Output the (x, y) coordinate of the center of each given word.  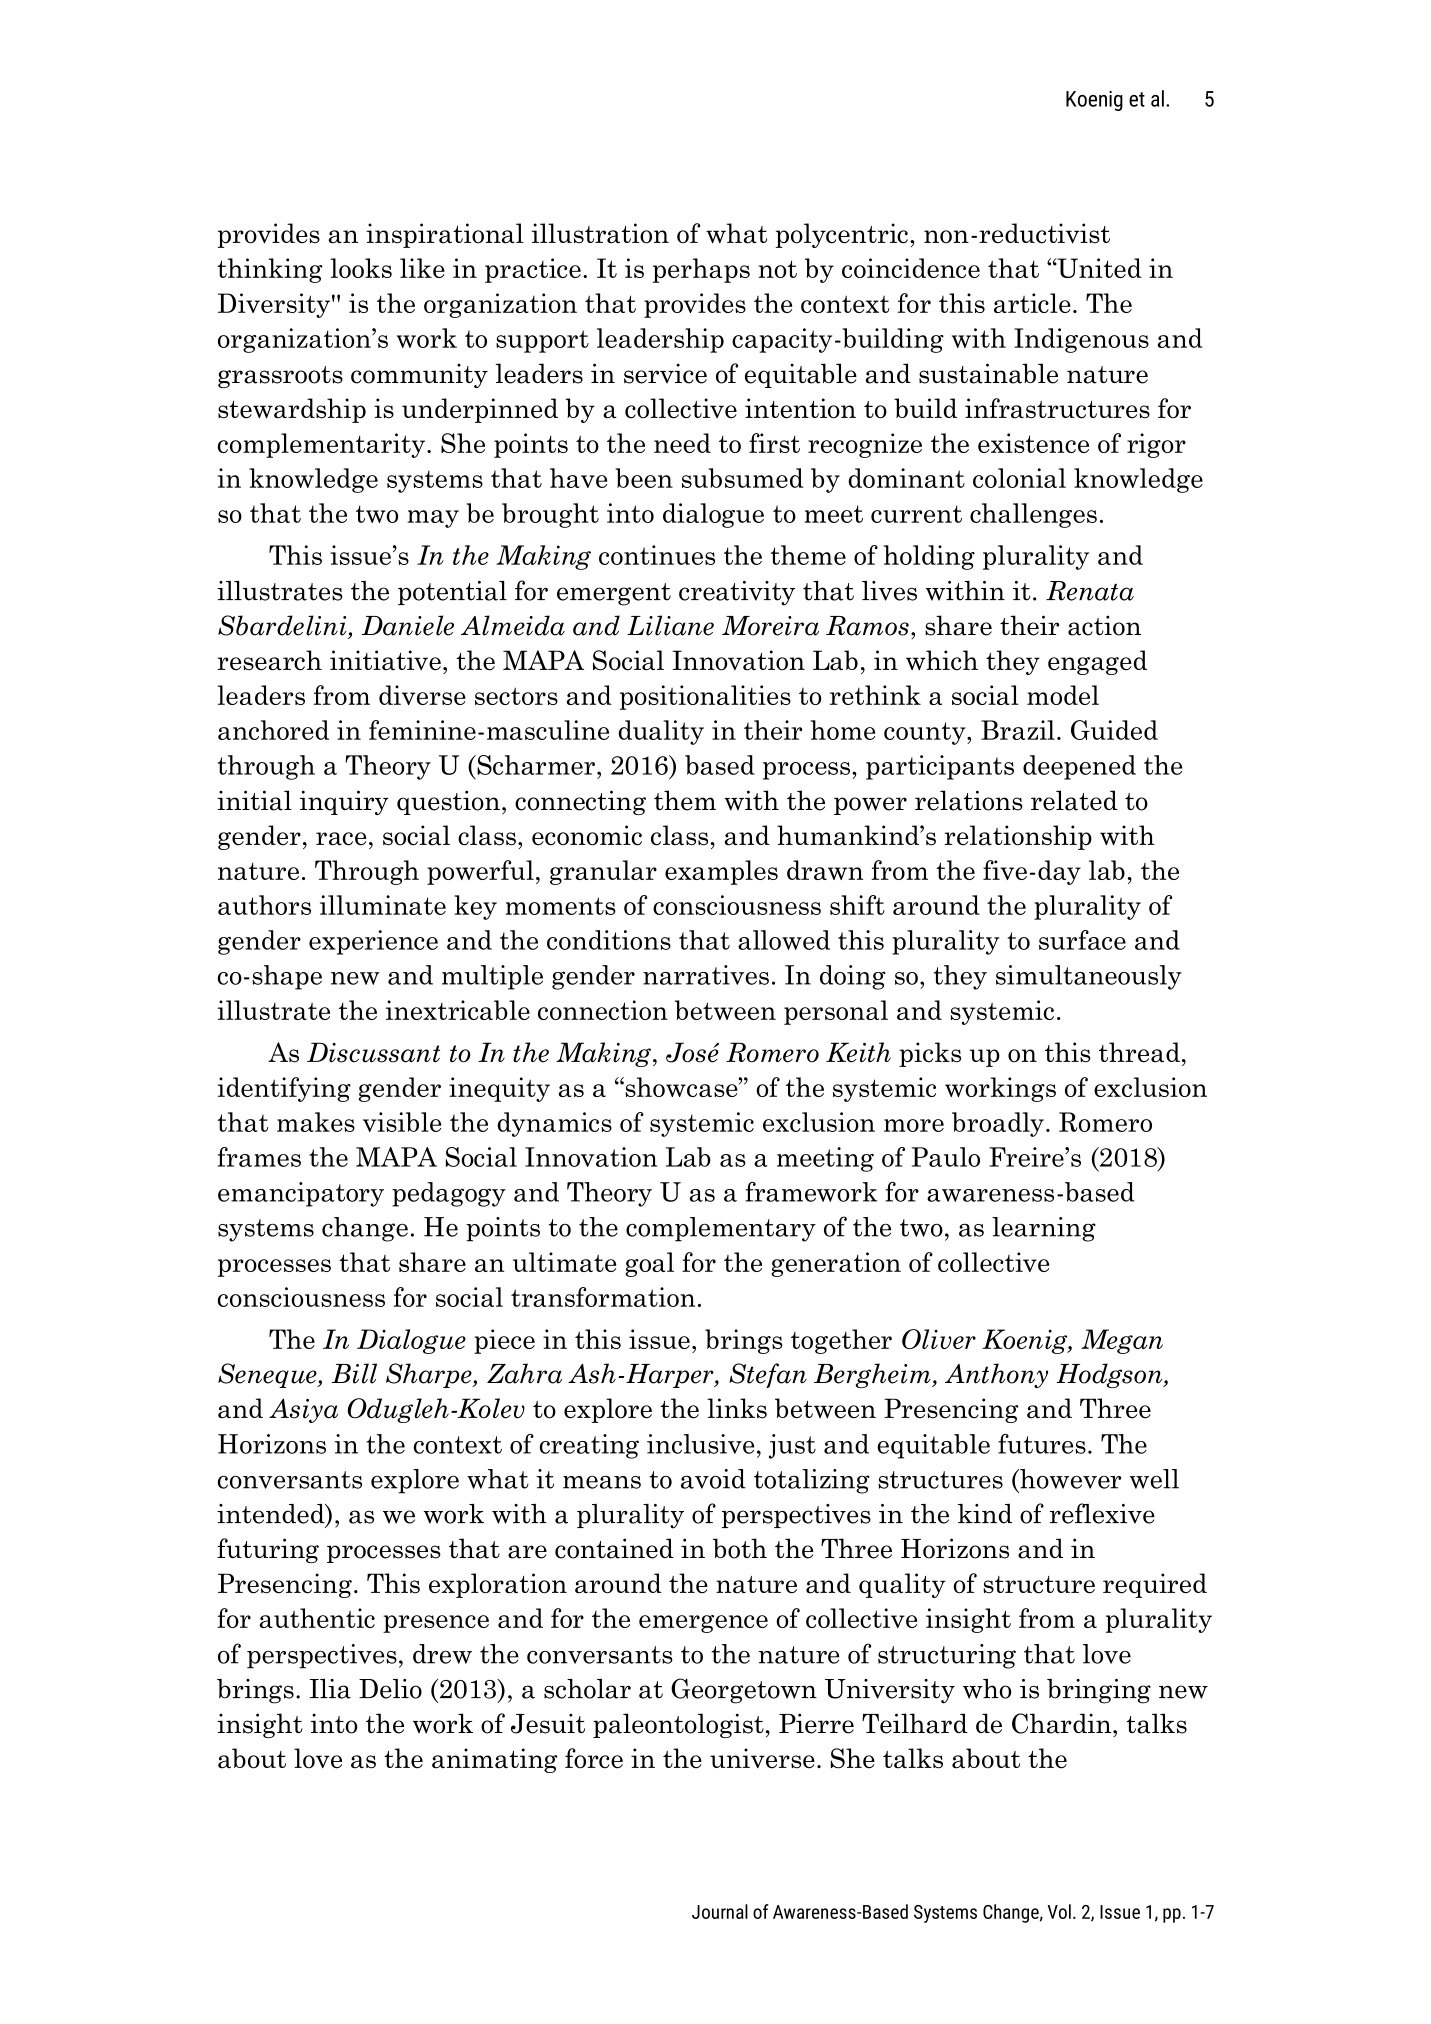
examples (721, 872)
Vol (1059, 1911)
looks (361, 268)
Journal (720, 1911)
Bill (354, 1373)
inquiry (344, 802)
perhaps (701, 270)
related (1074, 800)
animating (495, 1760)
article (1032, 303)
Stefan (768, 1375)
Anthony (996, 1375)
